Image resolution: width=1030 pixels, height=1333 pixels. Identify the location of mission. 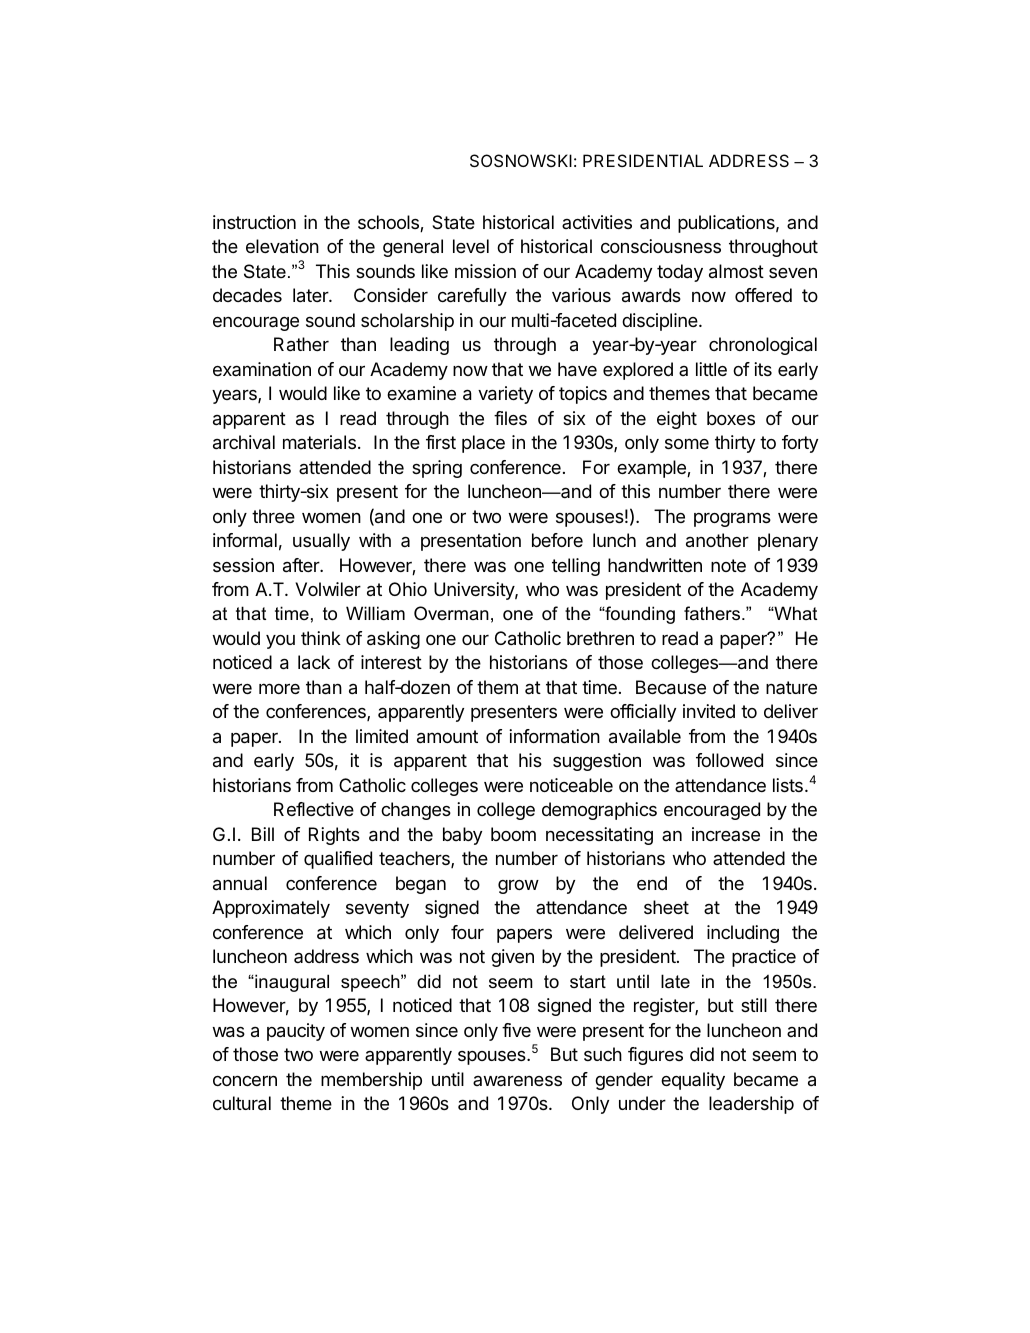
(485, 271).
